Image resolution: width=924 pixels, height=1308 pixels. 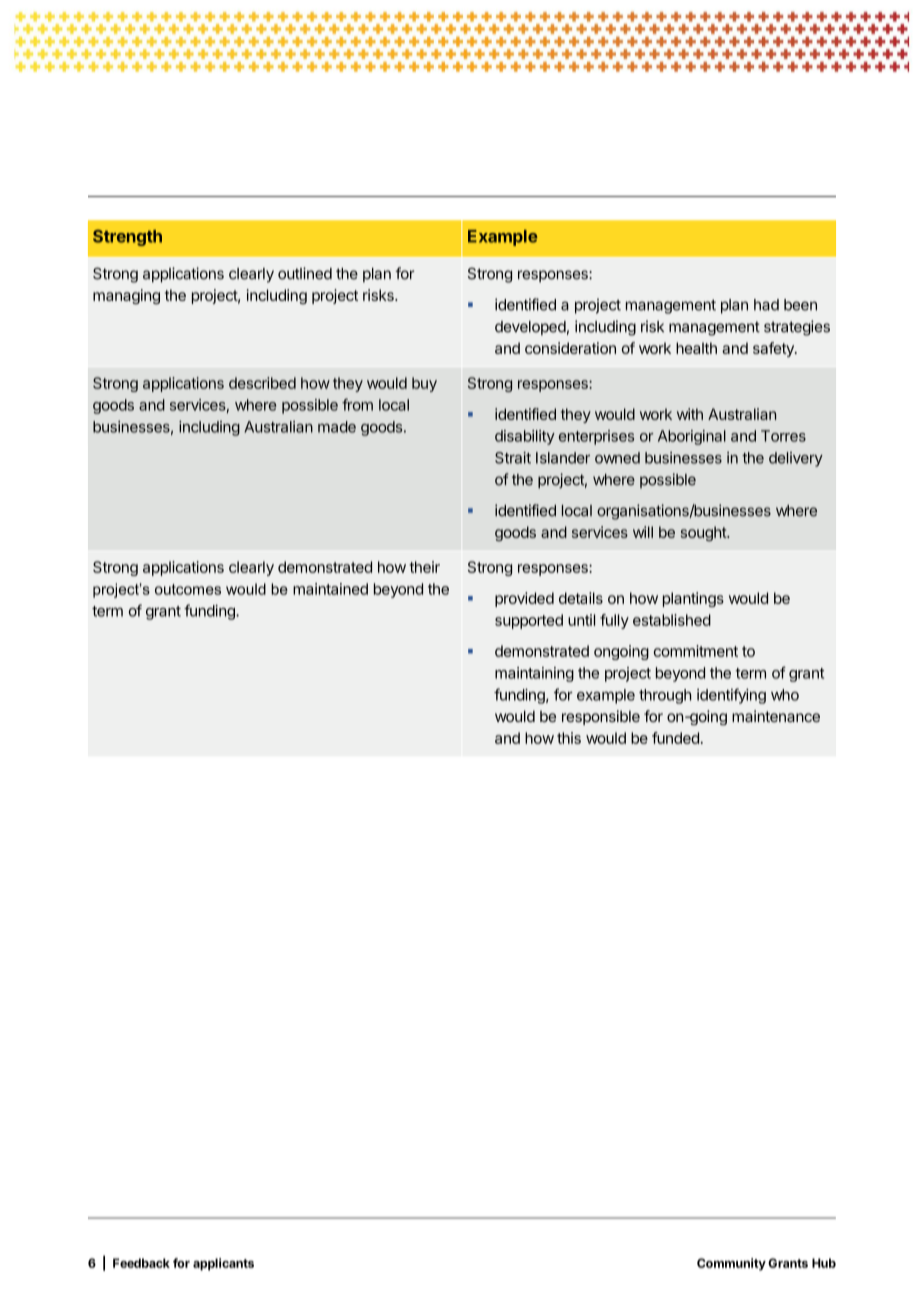 I want to click on maintenance, so click(x=776, y=716).
